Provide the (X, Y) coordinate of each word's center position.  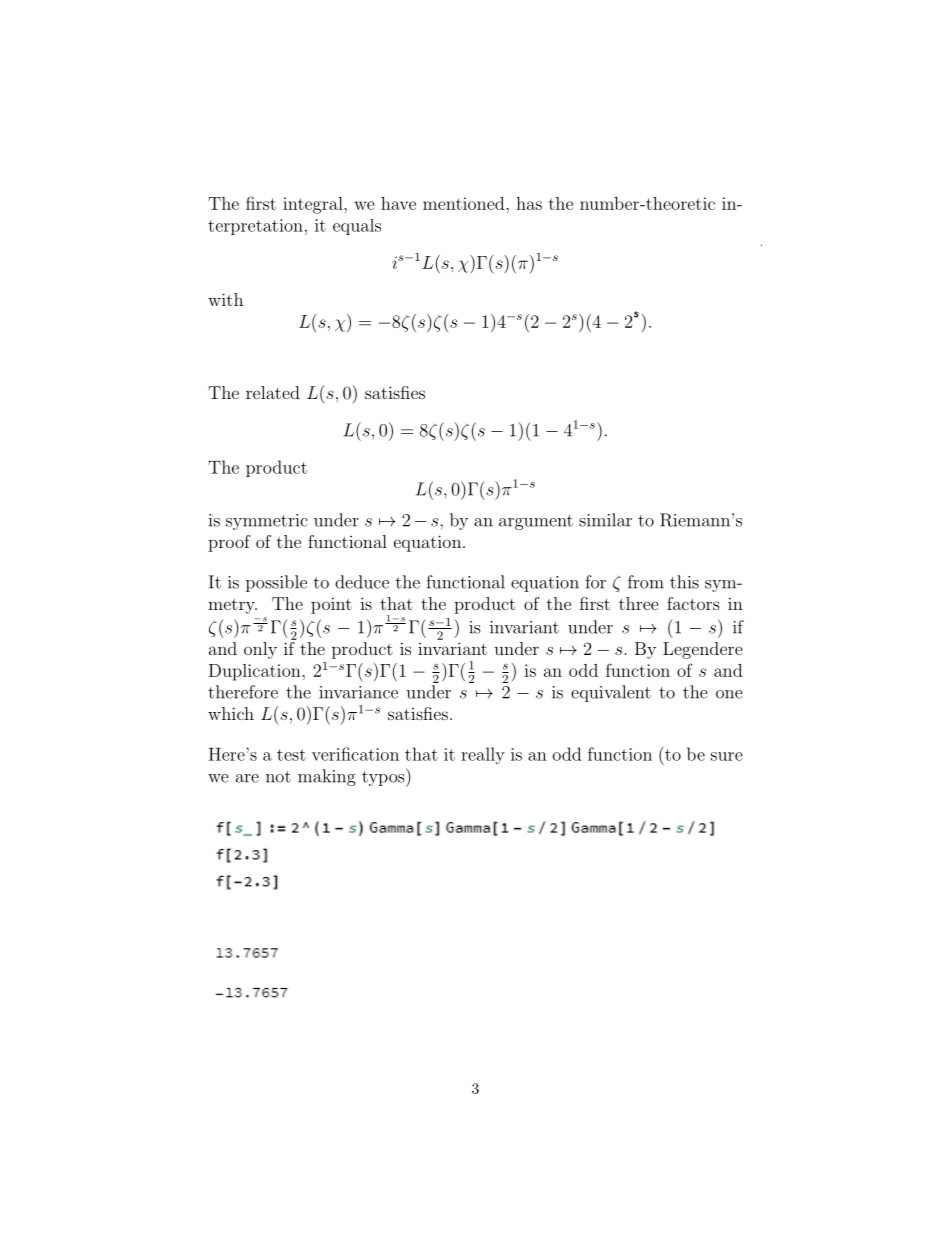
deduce (362, 582)
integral (314, 205)
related (273, 392)
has (529, 203)
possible (276, 583)
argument (536, 522)
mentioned (465, 203)
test (291, 755)
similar (605, 520)
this (684, 582)
